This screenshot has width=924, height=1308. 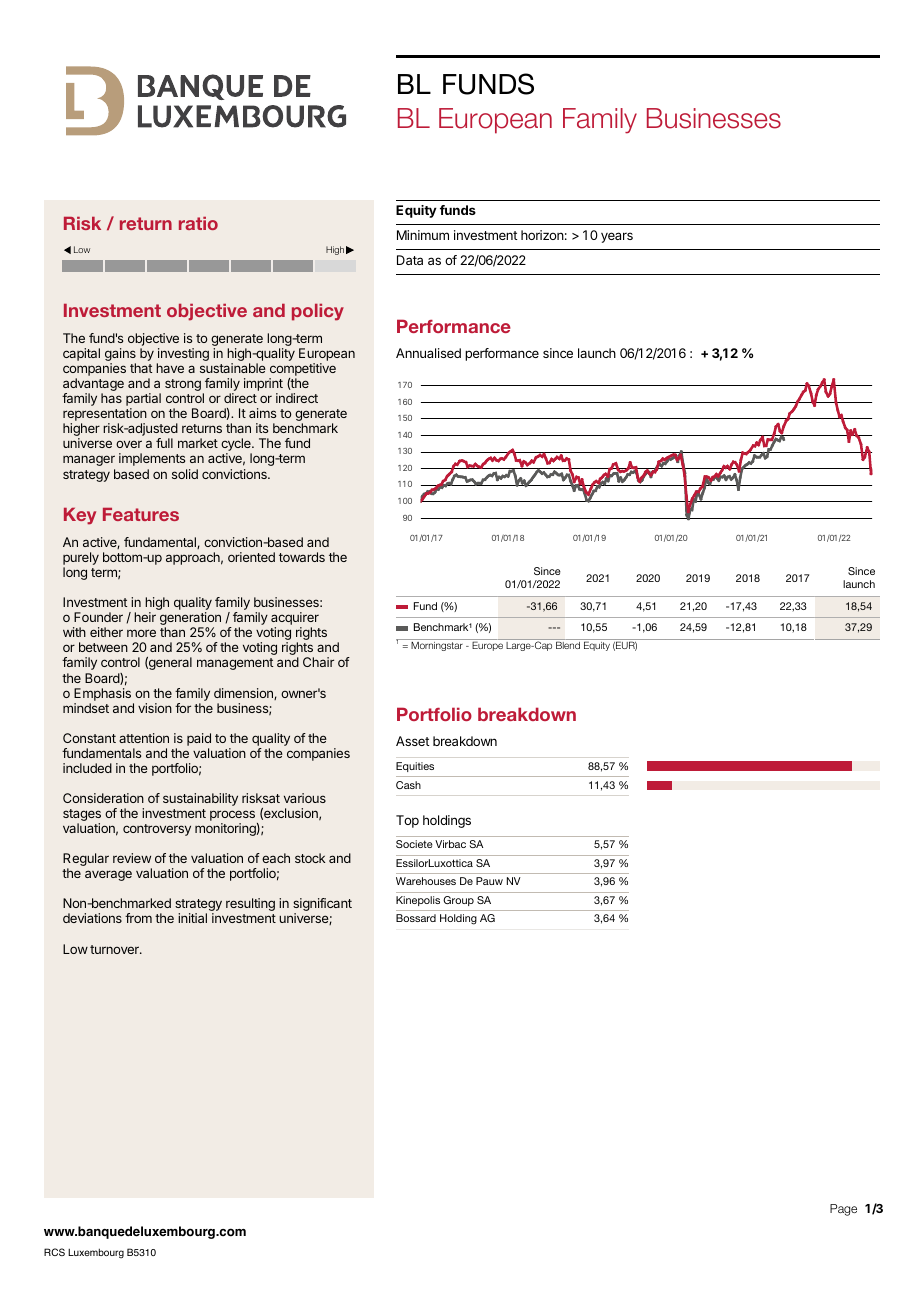 What do you see at coordinates (410, 260) in the screenshot?
I see `Data` at bounding box center [410, 260].
